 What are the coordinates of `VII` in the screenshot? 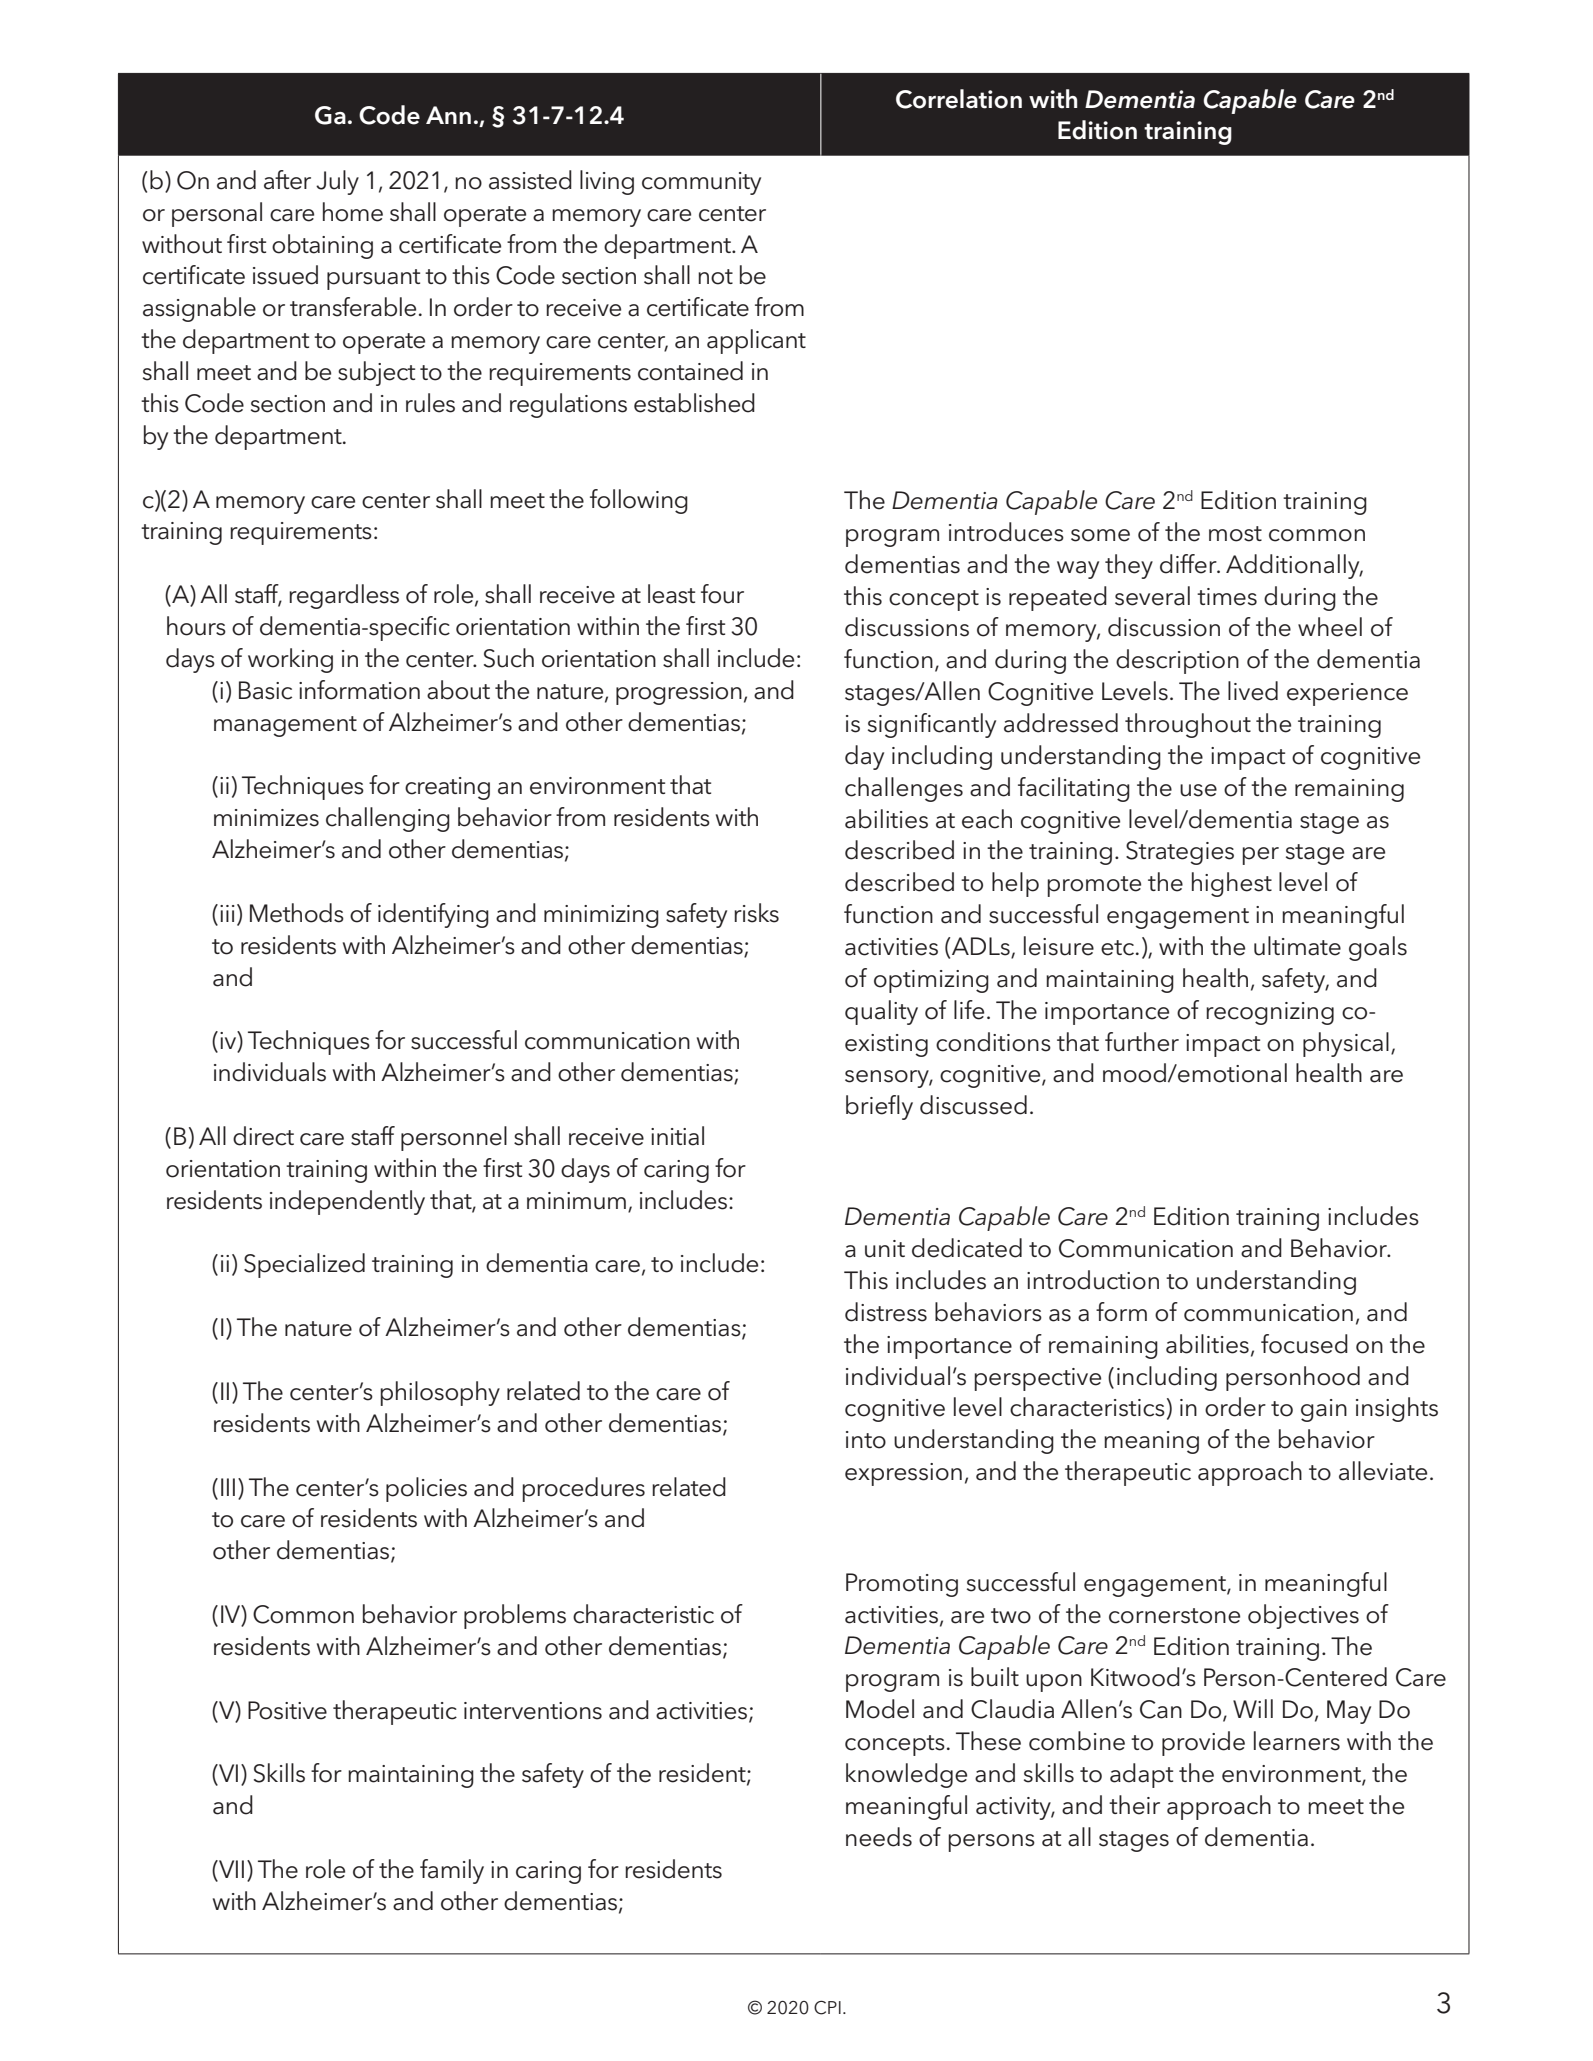 It's located at (230, 1870).
